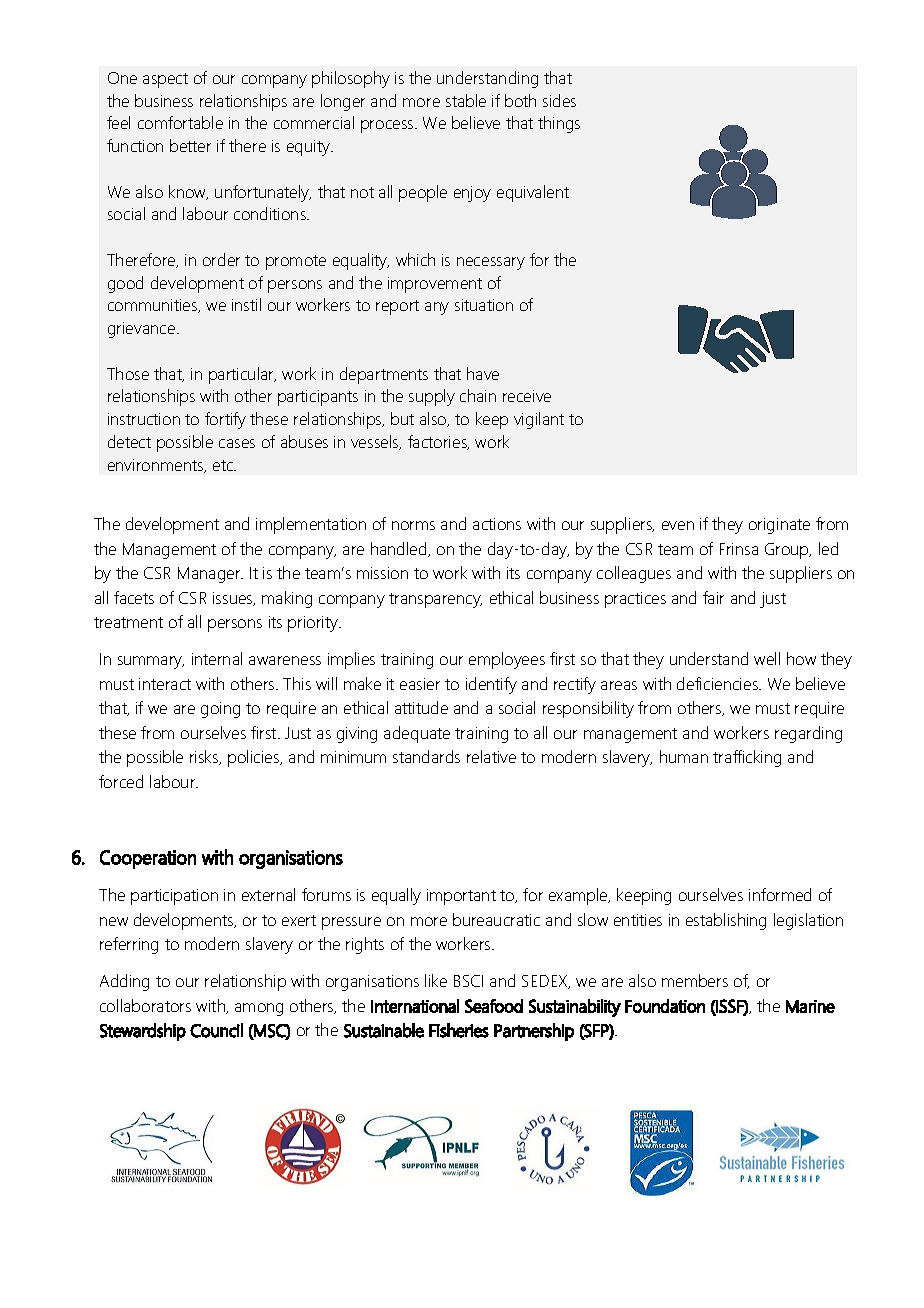 The width and height of the screenshot is (924, 1308). I want to click on sides, so click(559, 100).
